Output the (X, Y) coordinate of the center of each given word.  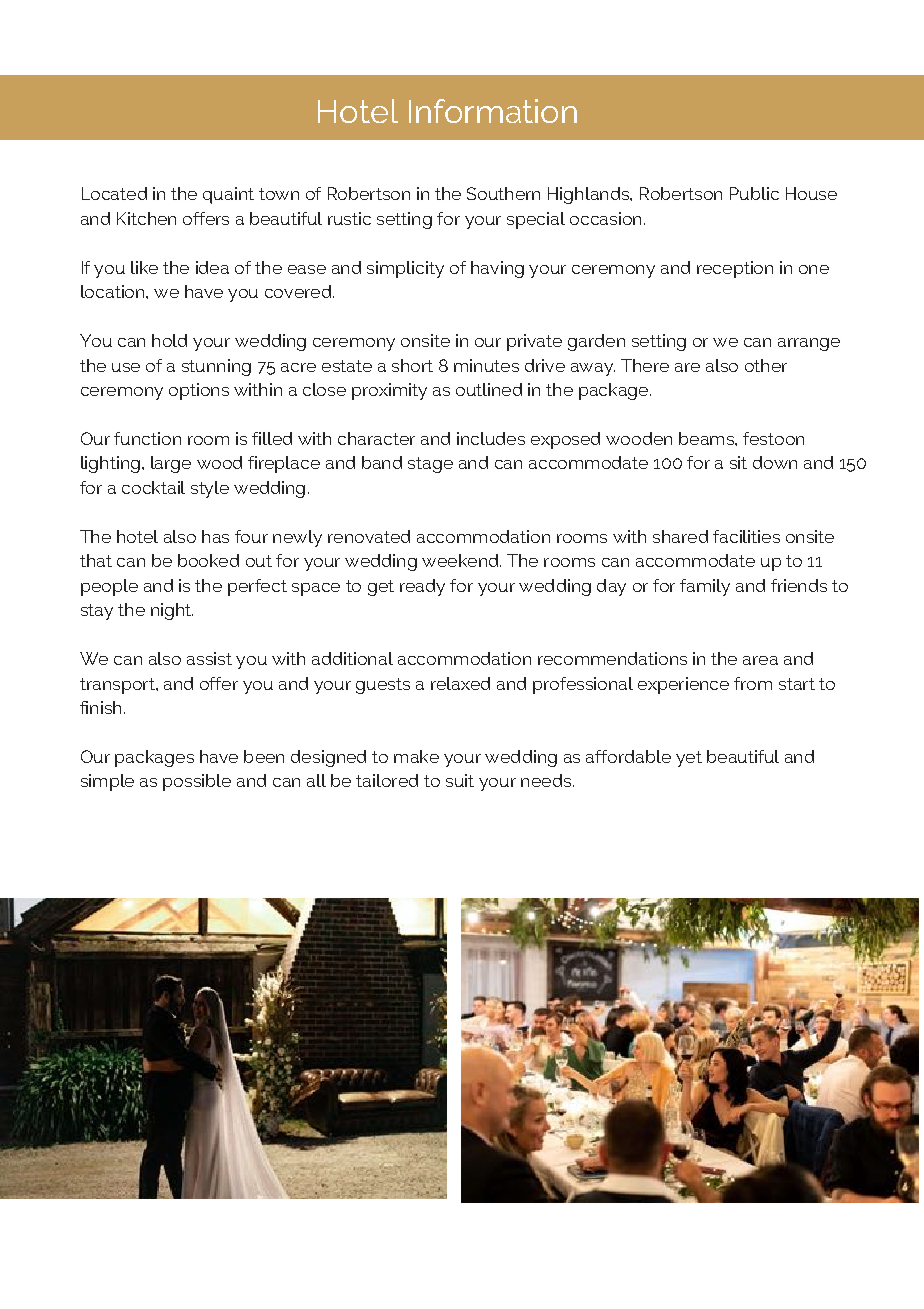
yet (689, 759)
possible (197, 782)
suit (460, 780)
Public (754, 193)
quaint (228, 195)
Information (493, 111)
